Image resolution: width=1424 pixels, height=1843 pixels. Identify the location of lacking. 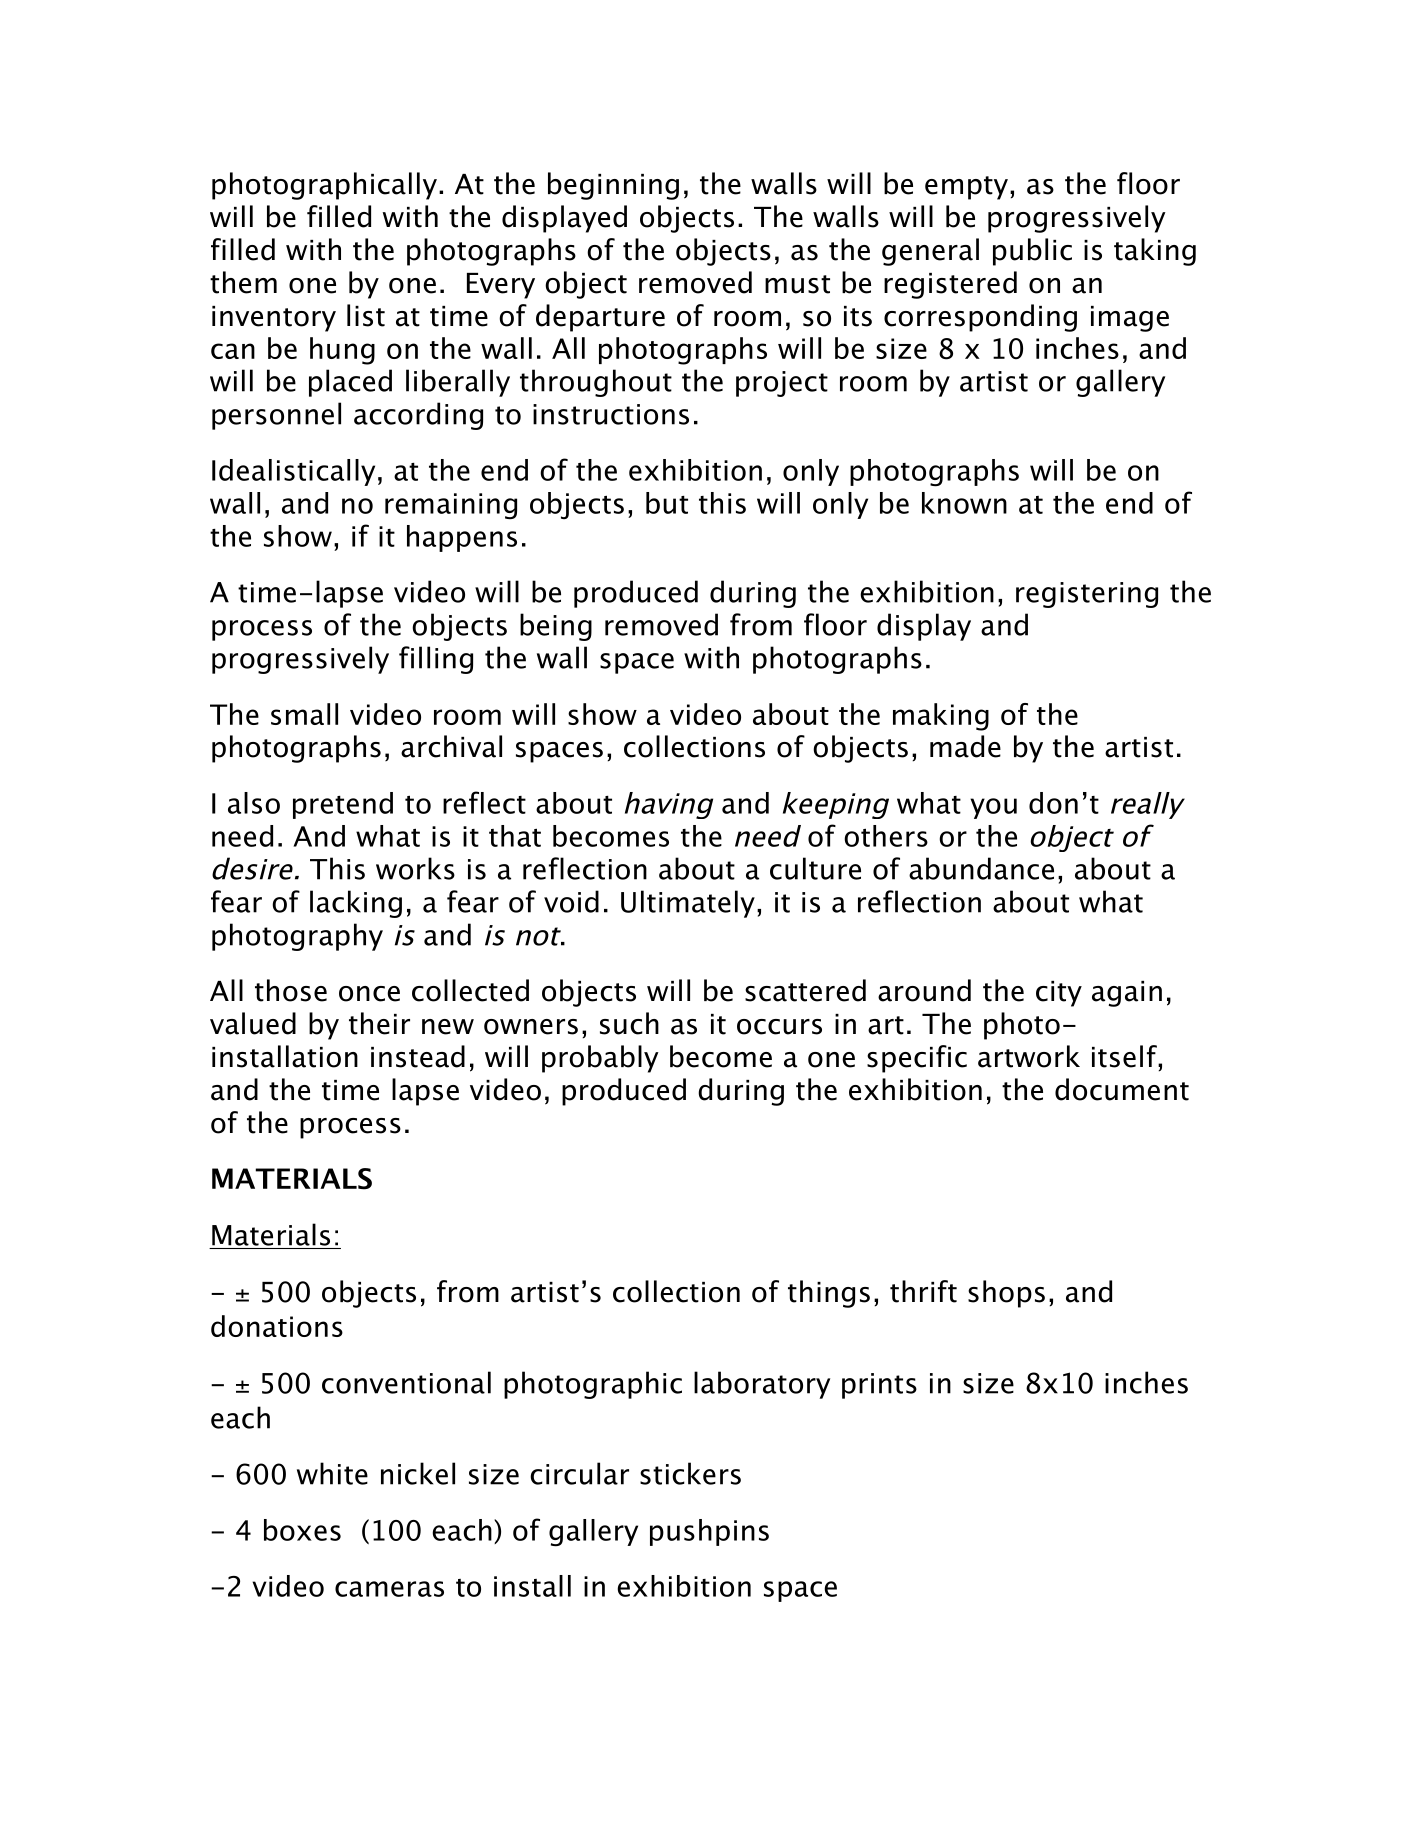
(356, 904).
